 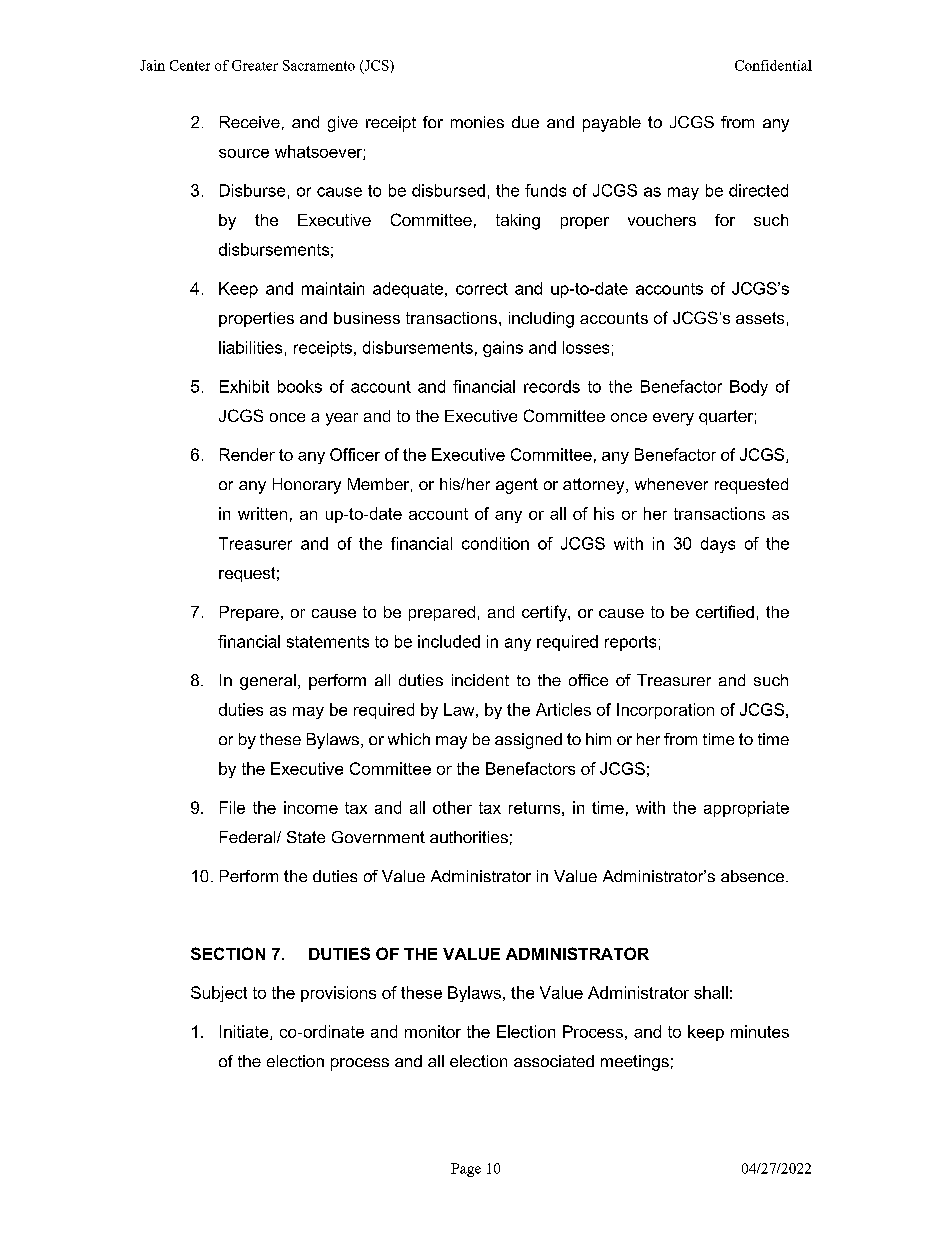 I want to click on absence, so click(x=754, y=876).
